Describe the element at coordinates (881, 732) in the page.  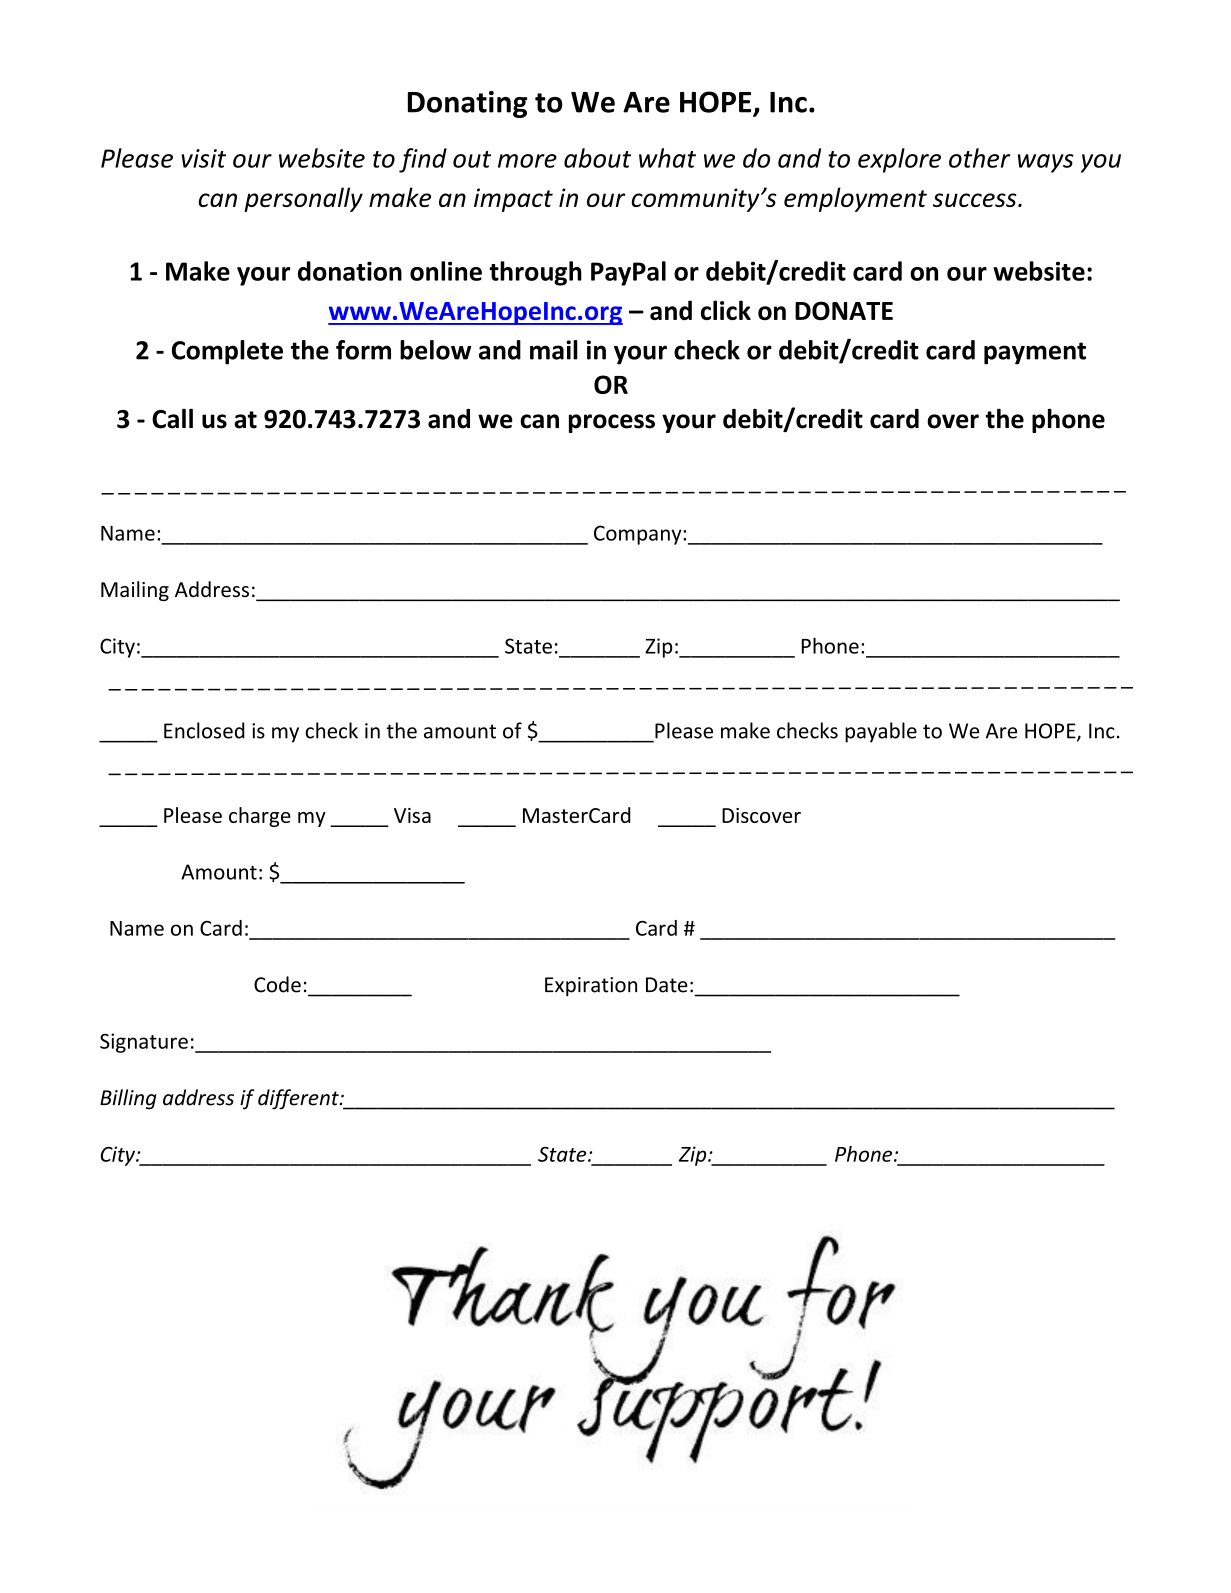
I see `payable` at that location.
